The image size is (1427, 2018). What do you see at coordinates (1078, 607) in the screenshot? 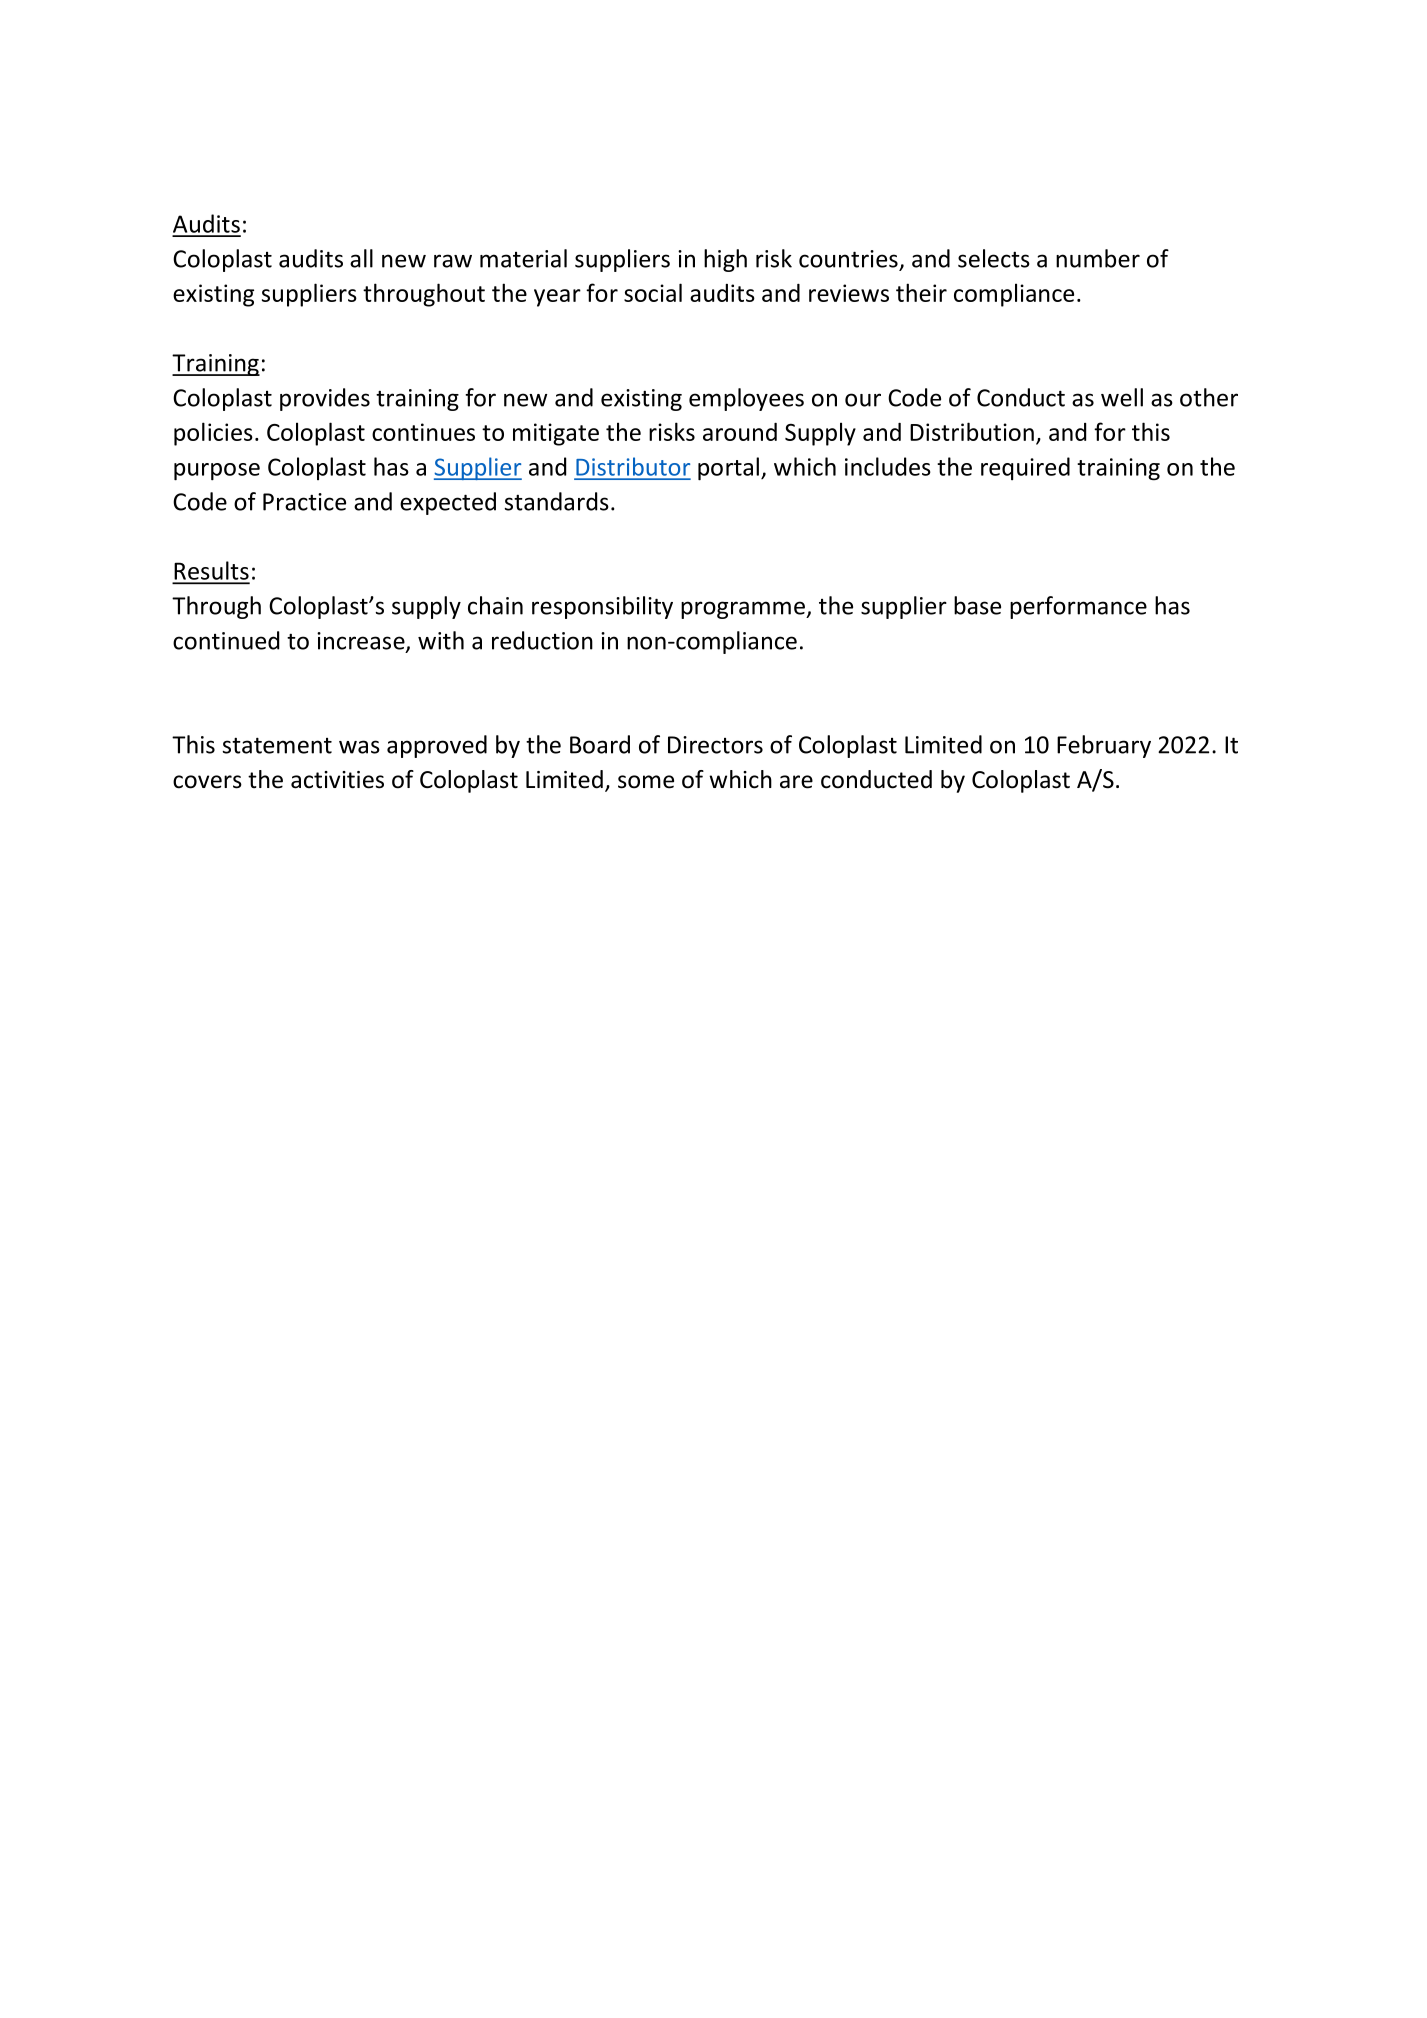
I see `performance` at bounding box center [1078, 607].
